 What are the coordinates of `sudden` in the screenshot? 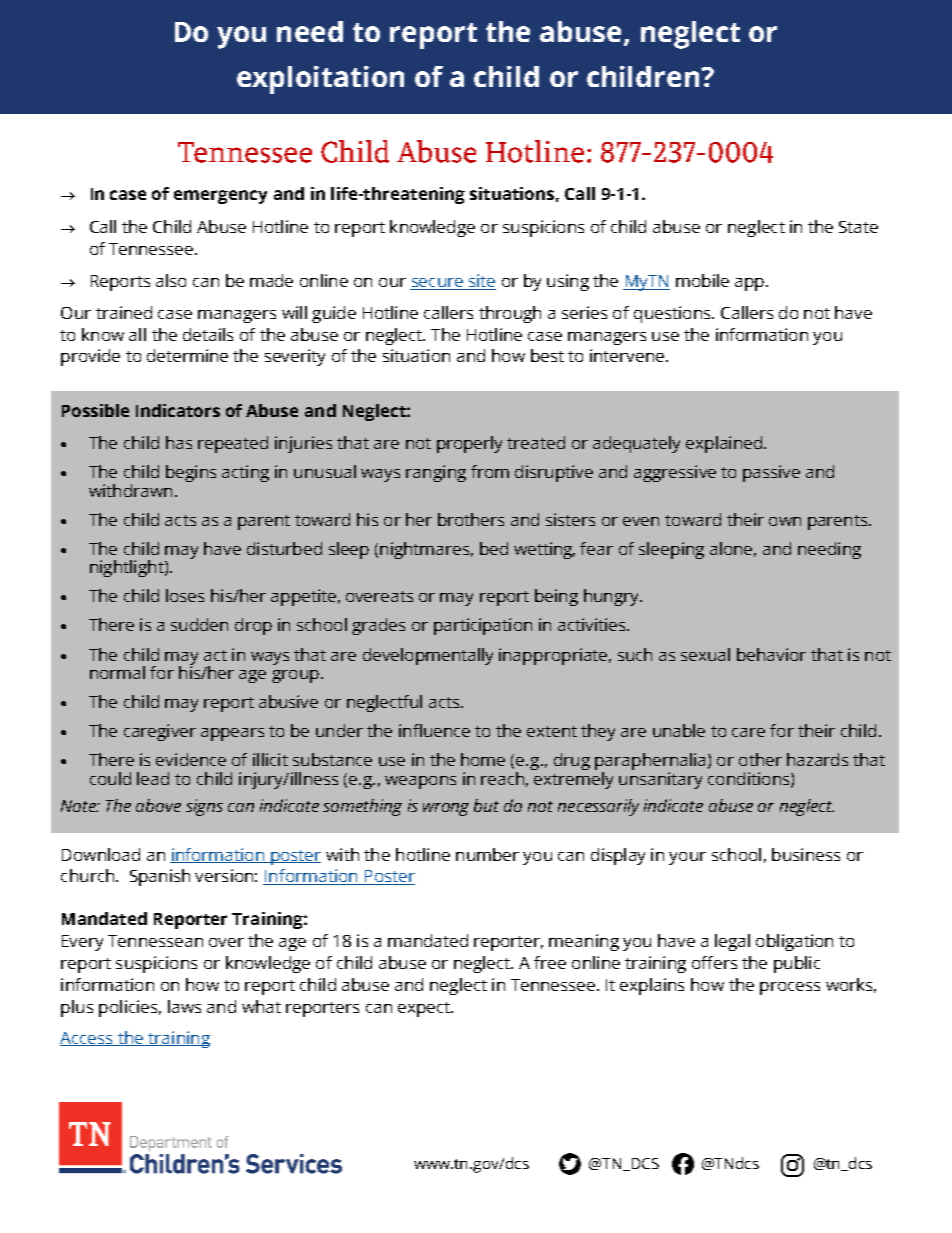 It's located at (199, 624).
